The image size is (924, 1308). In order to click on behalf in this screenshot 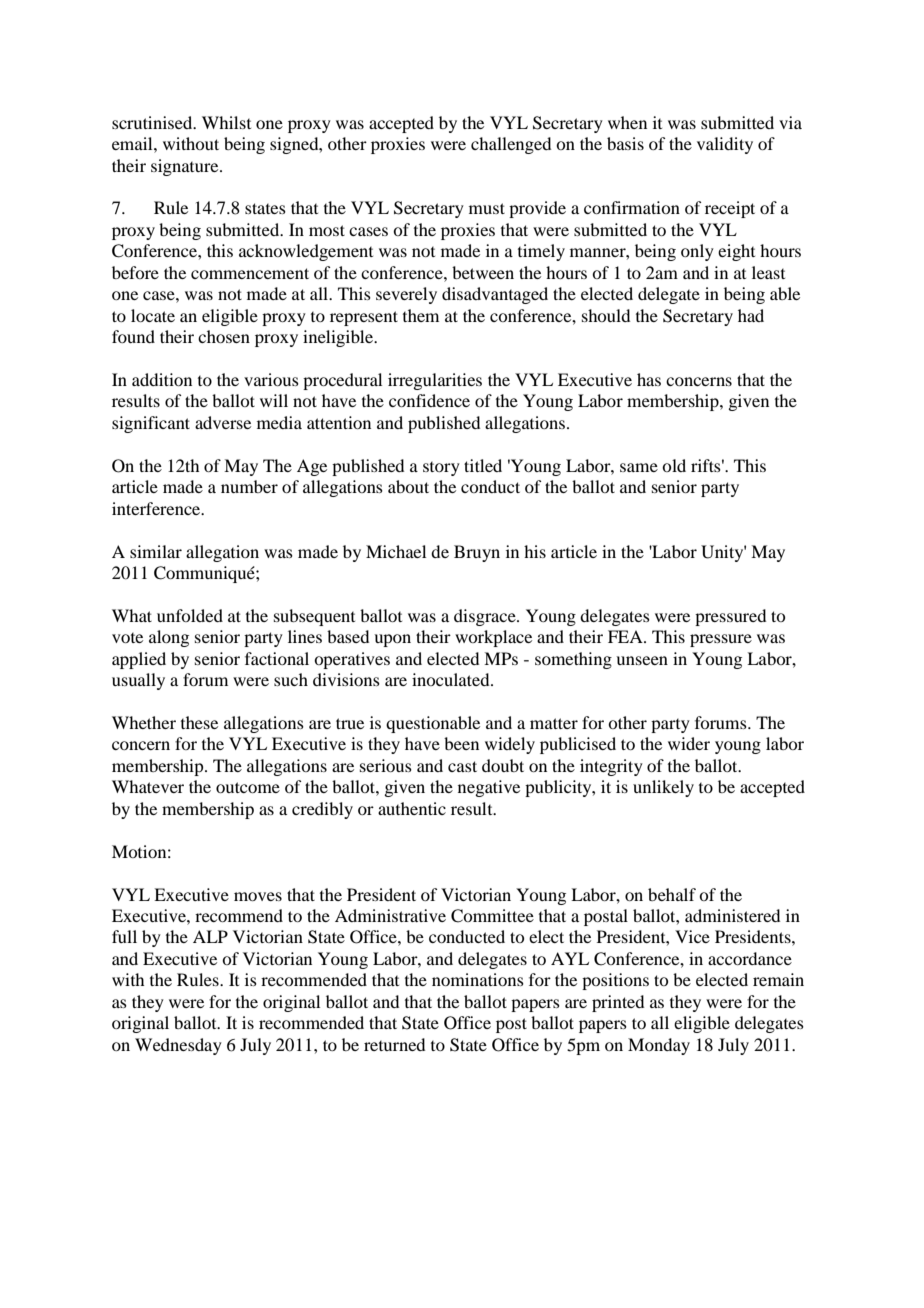, I will do `click(672, 894)`.
